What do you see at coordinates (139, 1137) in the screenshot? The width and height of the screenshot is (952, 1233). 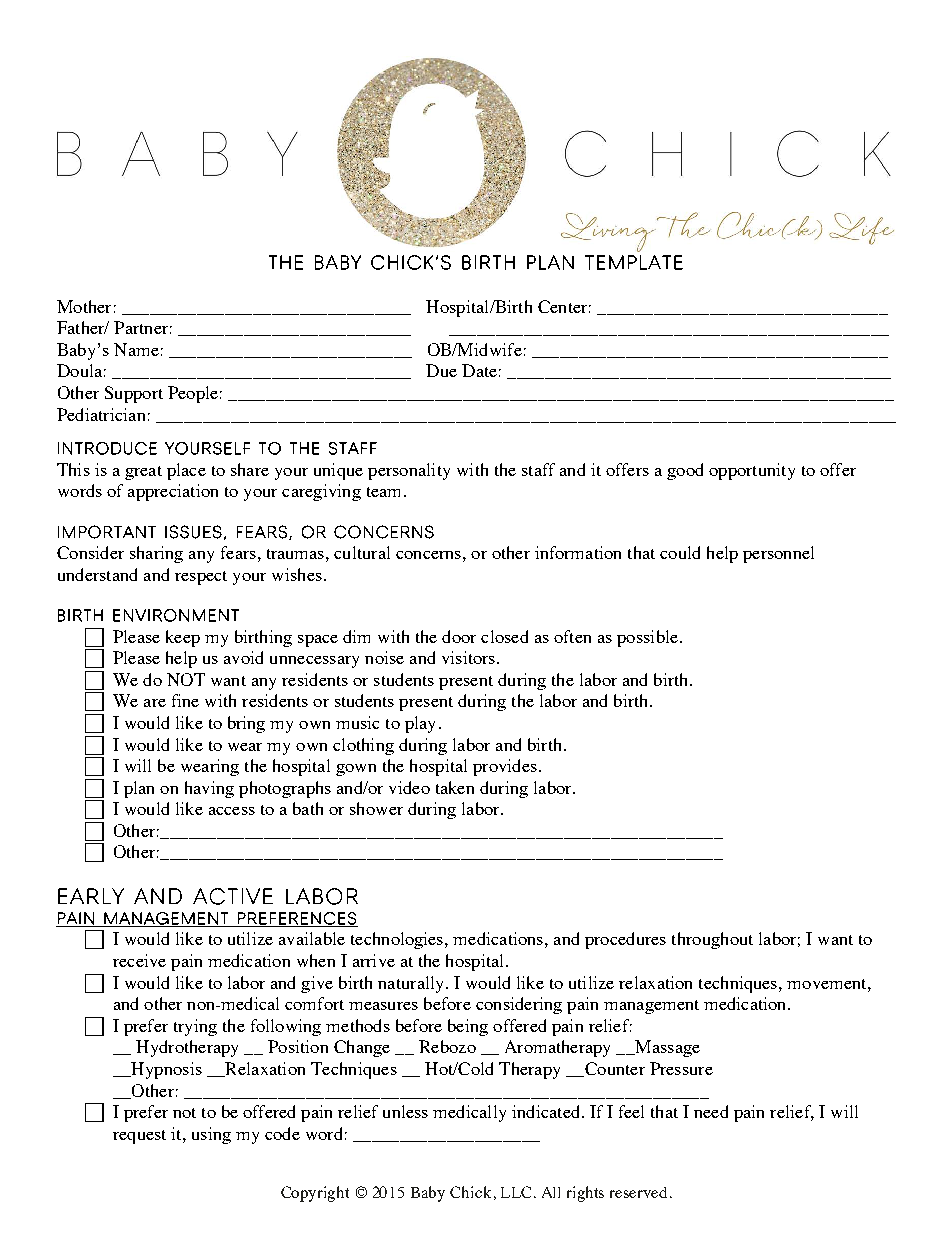 I see `request` at bounding box center [139, 1137].
